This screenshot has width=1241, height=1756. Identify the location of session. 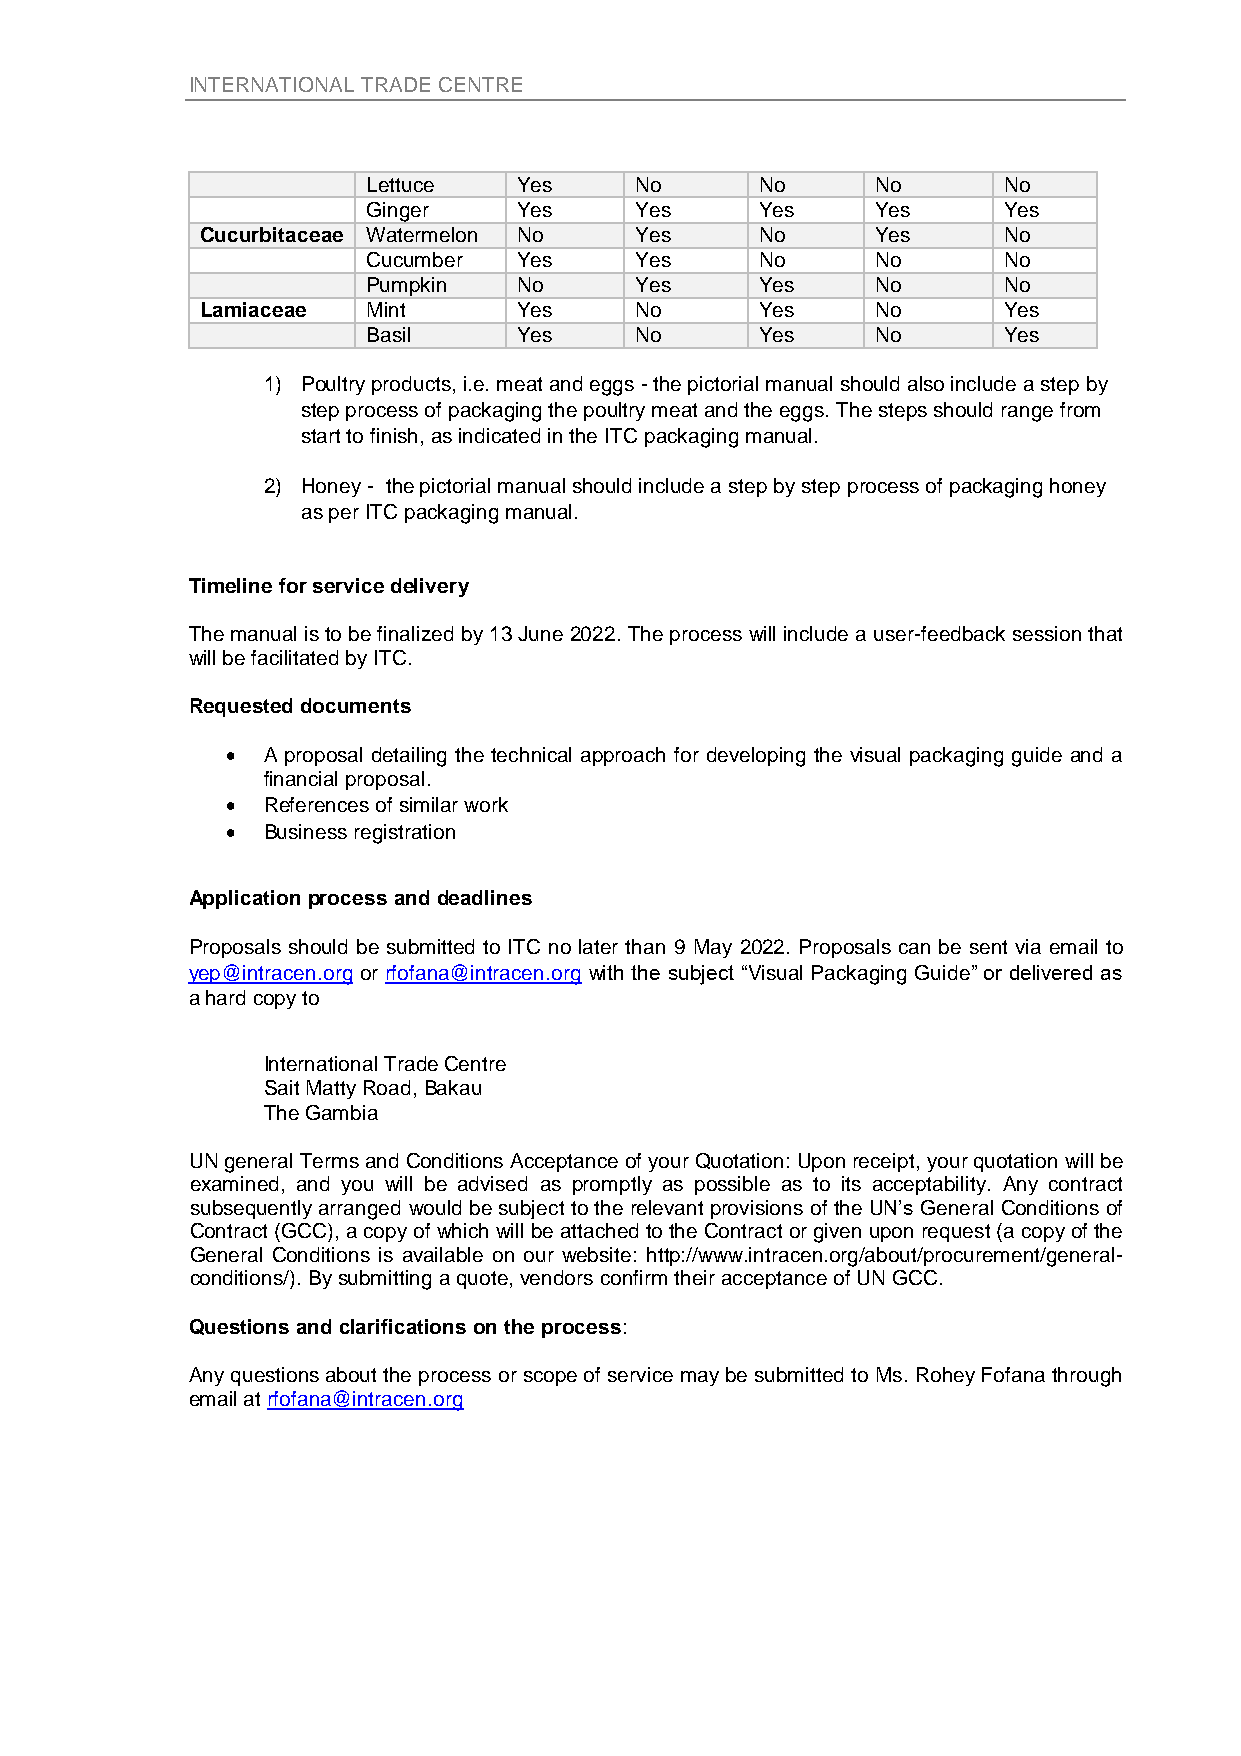
(1047, 633).
